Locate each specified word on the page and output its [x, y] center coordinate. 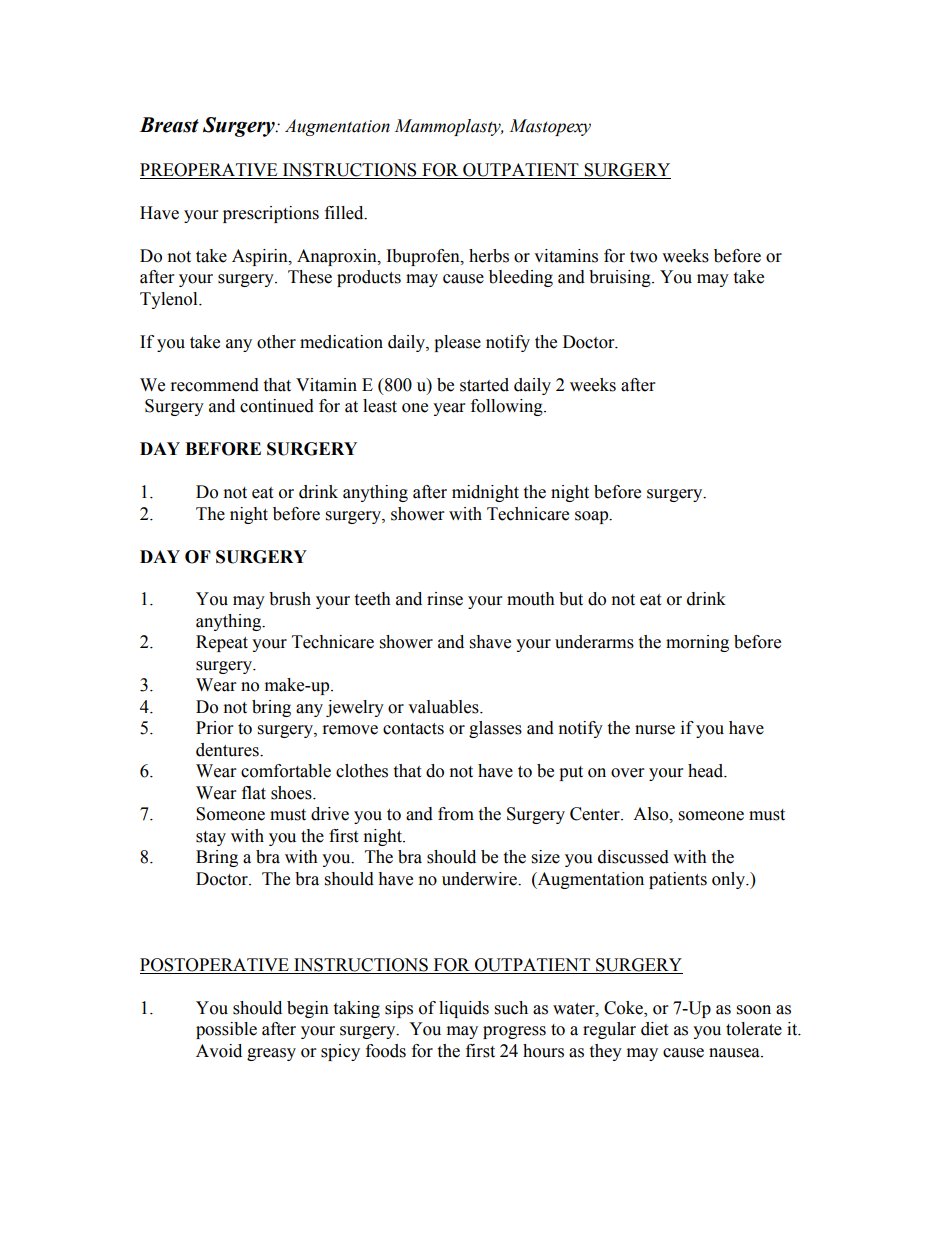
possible [226, 1030]
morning [697, 643]
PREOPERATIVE [210, 171]
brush [290, 599]
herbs [489, 256]
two [643, 257]
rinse [445, 599]
